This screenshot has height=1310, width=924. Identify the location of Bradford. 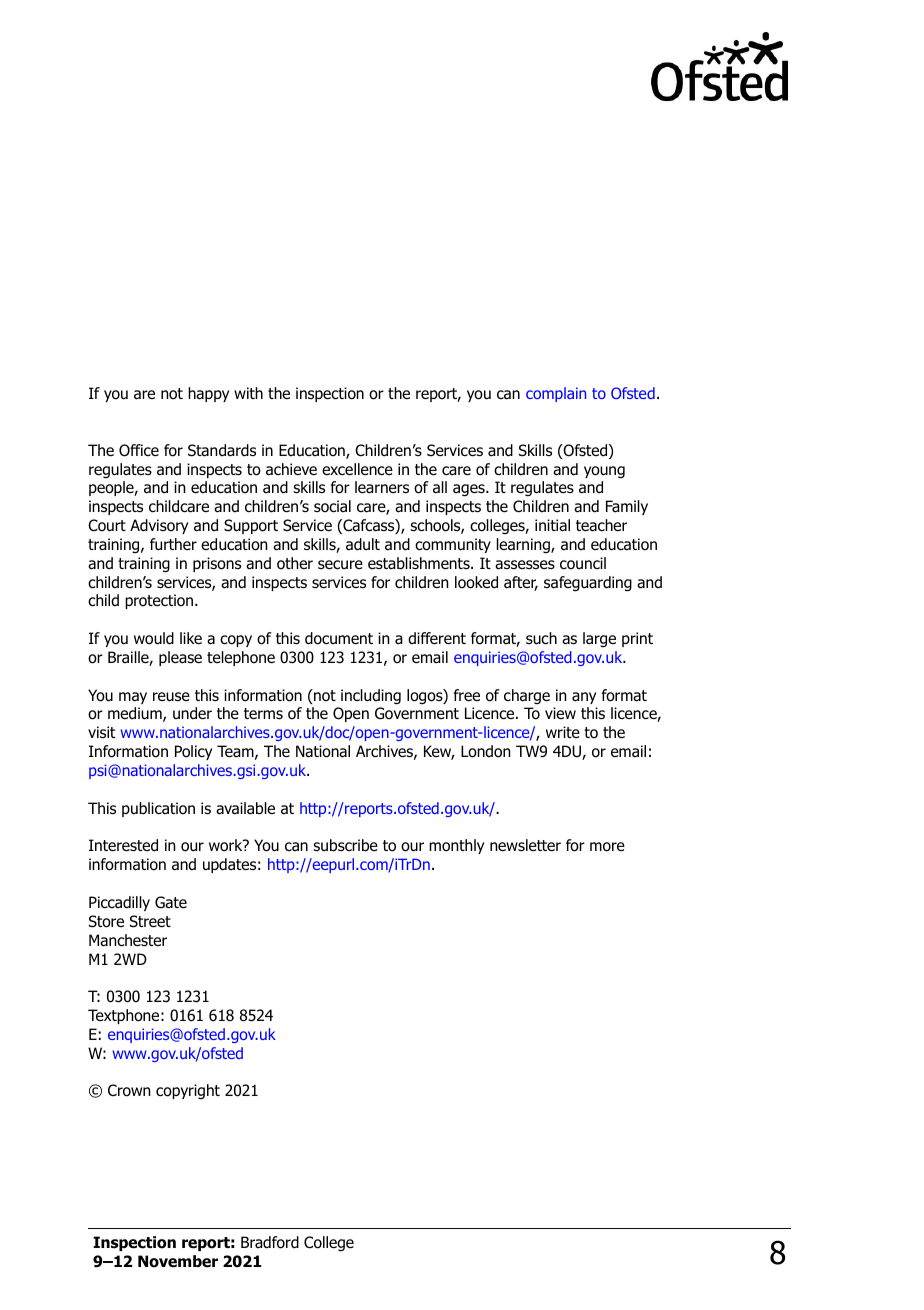
(270, 1242).
